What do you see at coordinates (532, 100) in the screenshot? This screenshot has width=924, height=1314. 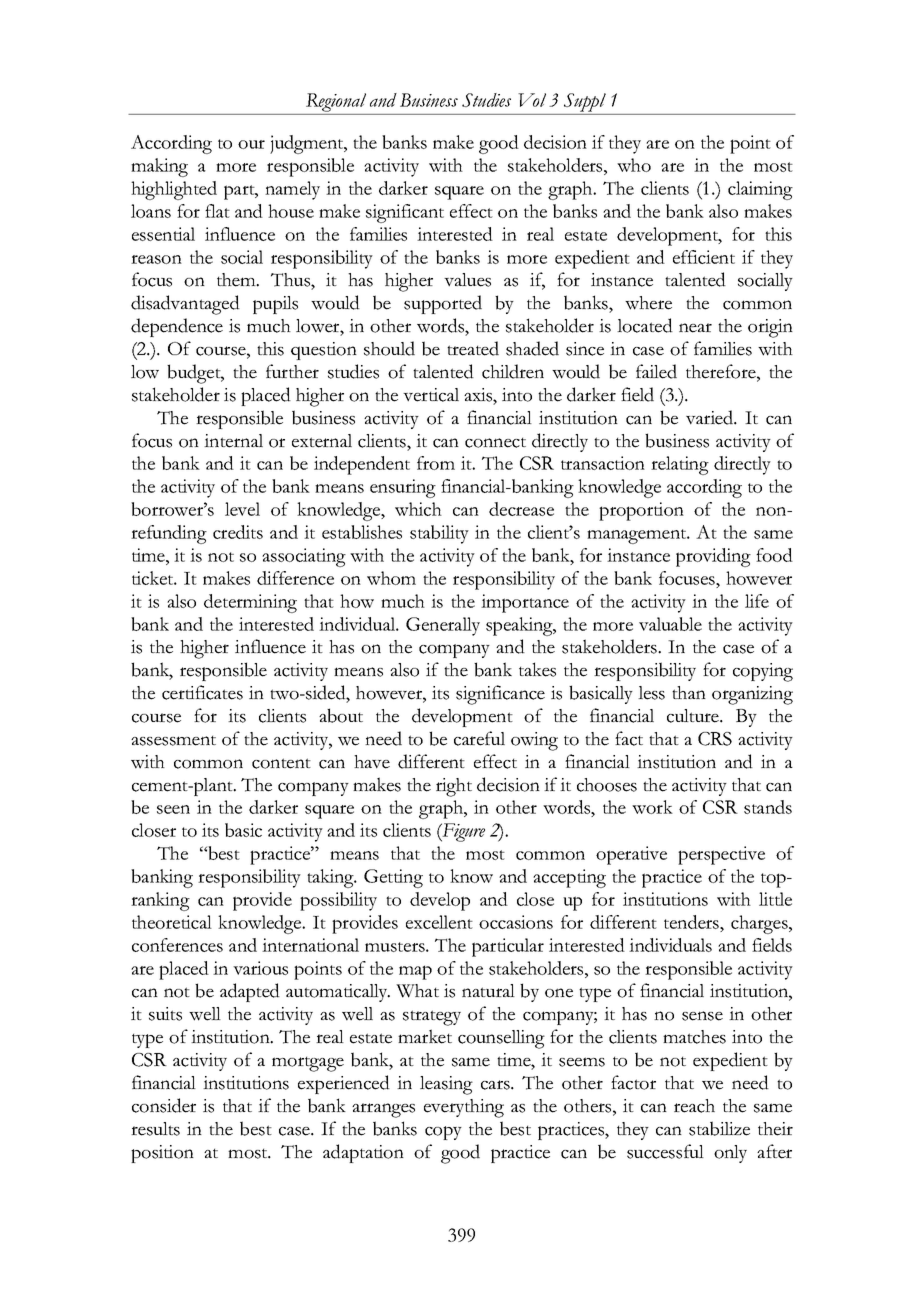 I see `Vol` at bounding box center [532, 100].
